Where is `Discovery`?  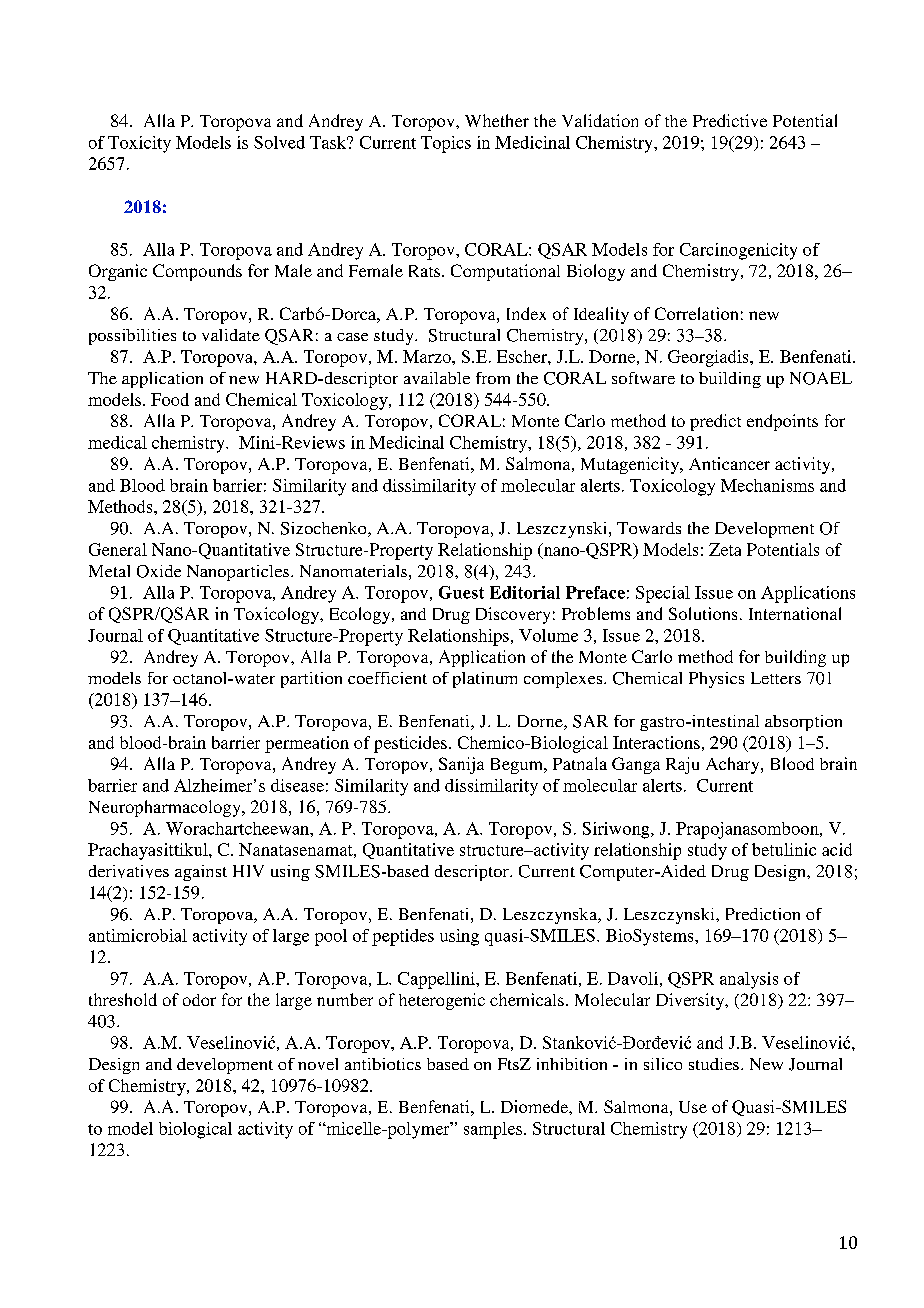 Discovery is located at coordinates (513, 615).
